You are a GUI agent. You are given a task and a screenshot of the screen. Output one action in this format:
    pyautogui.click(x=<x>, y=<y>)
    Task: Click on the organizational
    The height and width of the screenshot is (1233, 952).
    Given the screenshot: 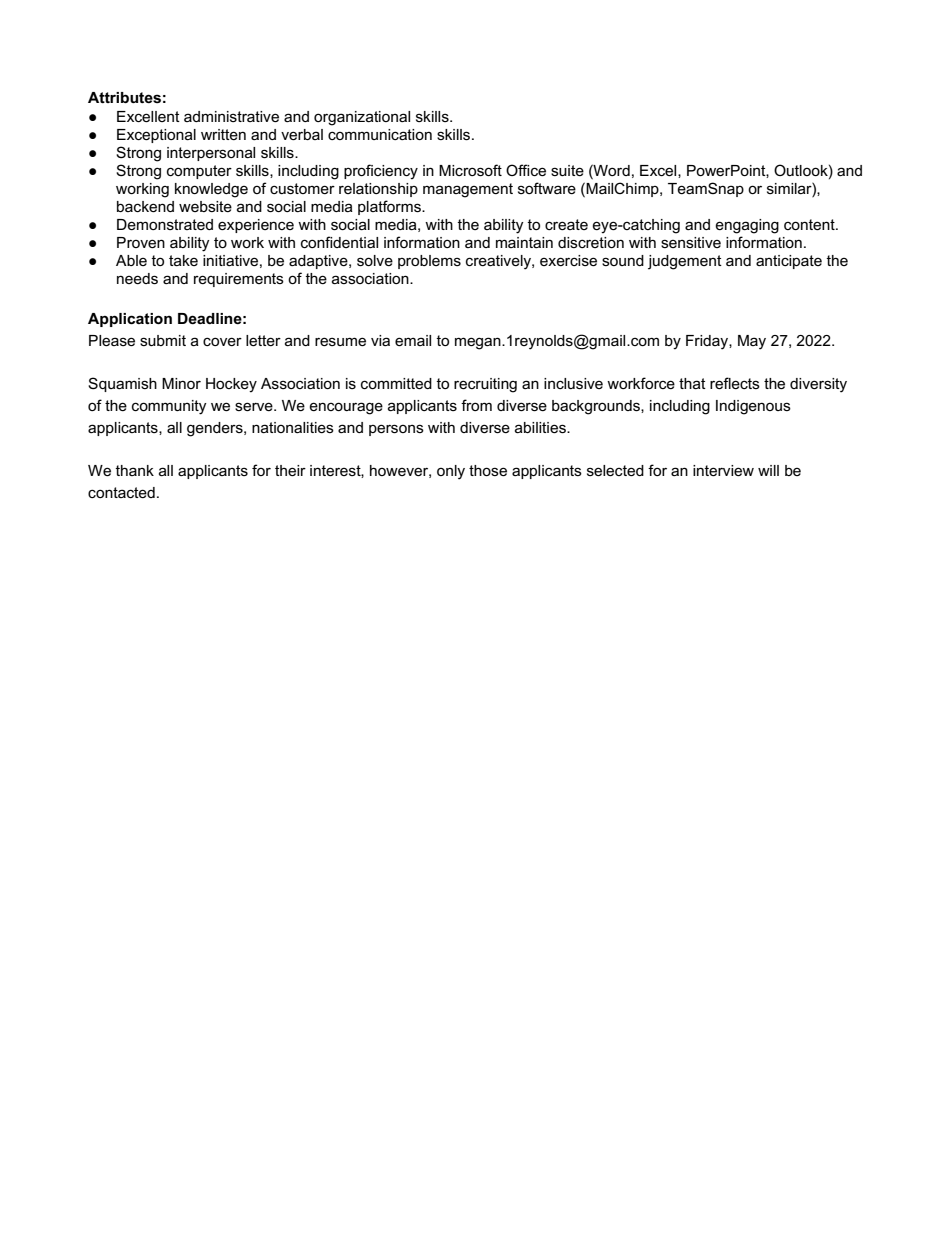 What is the action you would take?
    pyautogui.click(x=362, y=118)
